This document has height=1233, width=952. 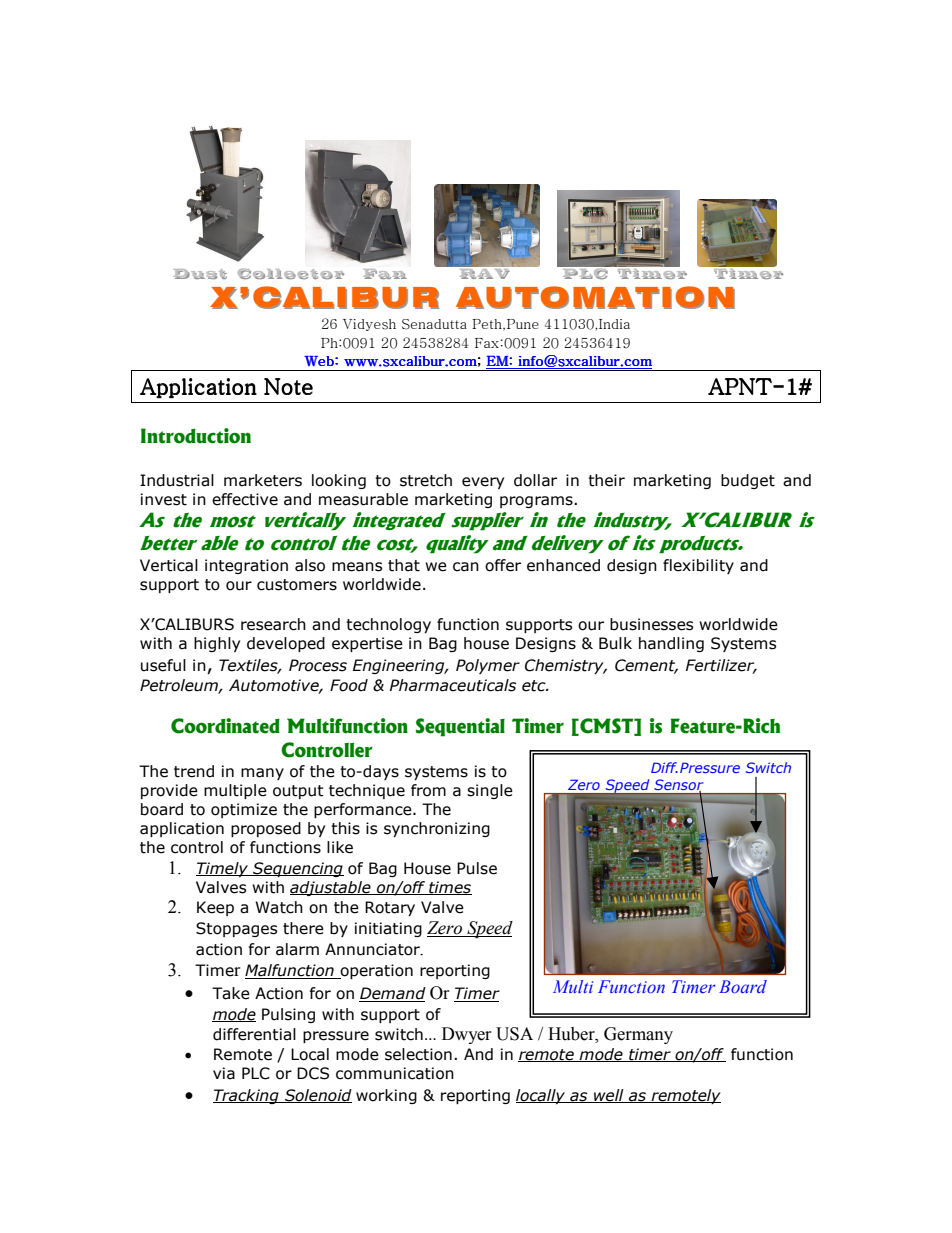 I want to click on Introduction, so click(x=196, y=436).
